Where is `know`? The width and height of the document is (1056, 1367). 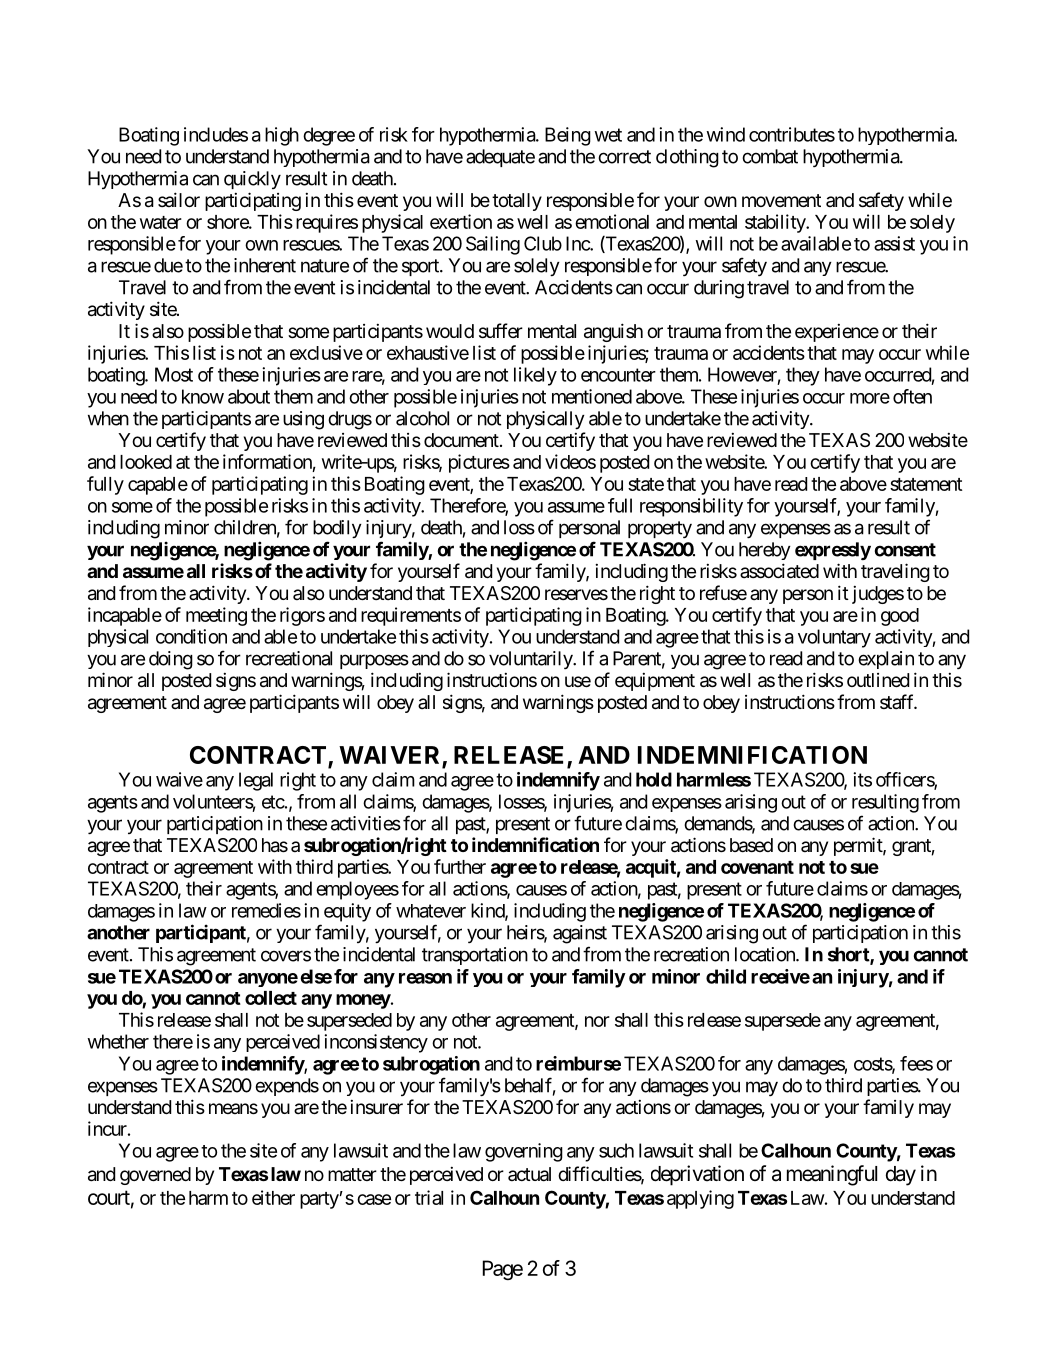 know is located at coordinates (203, 396).
